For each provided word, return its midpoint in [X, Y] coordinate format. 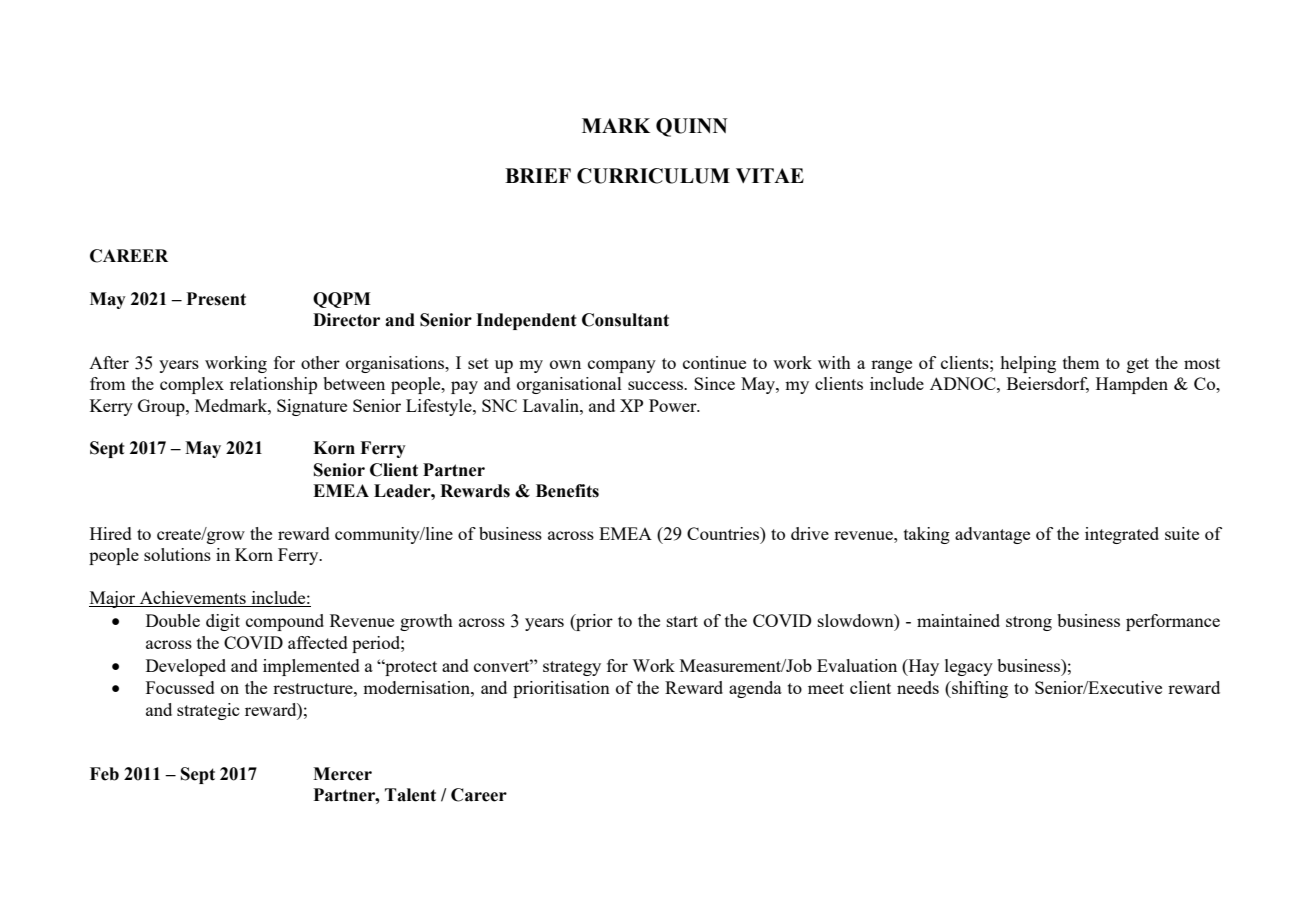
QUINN [692, 127]
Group [162, 407]
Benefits [567, 491]
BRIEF [538, 175]
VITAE [770, 175]
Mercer [342, 774]
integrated [1122, 535]
